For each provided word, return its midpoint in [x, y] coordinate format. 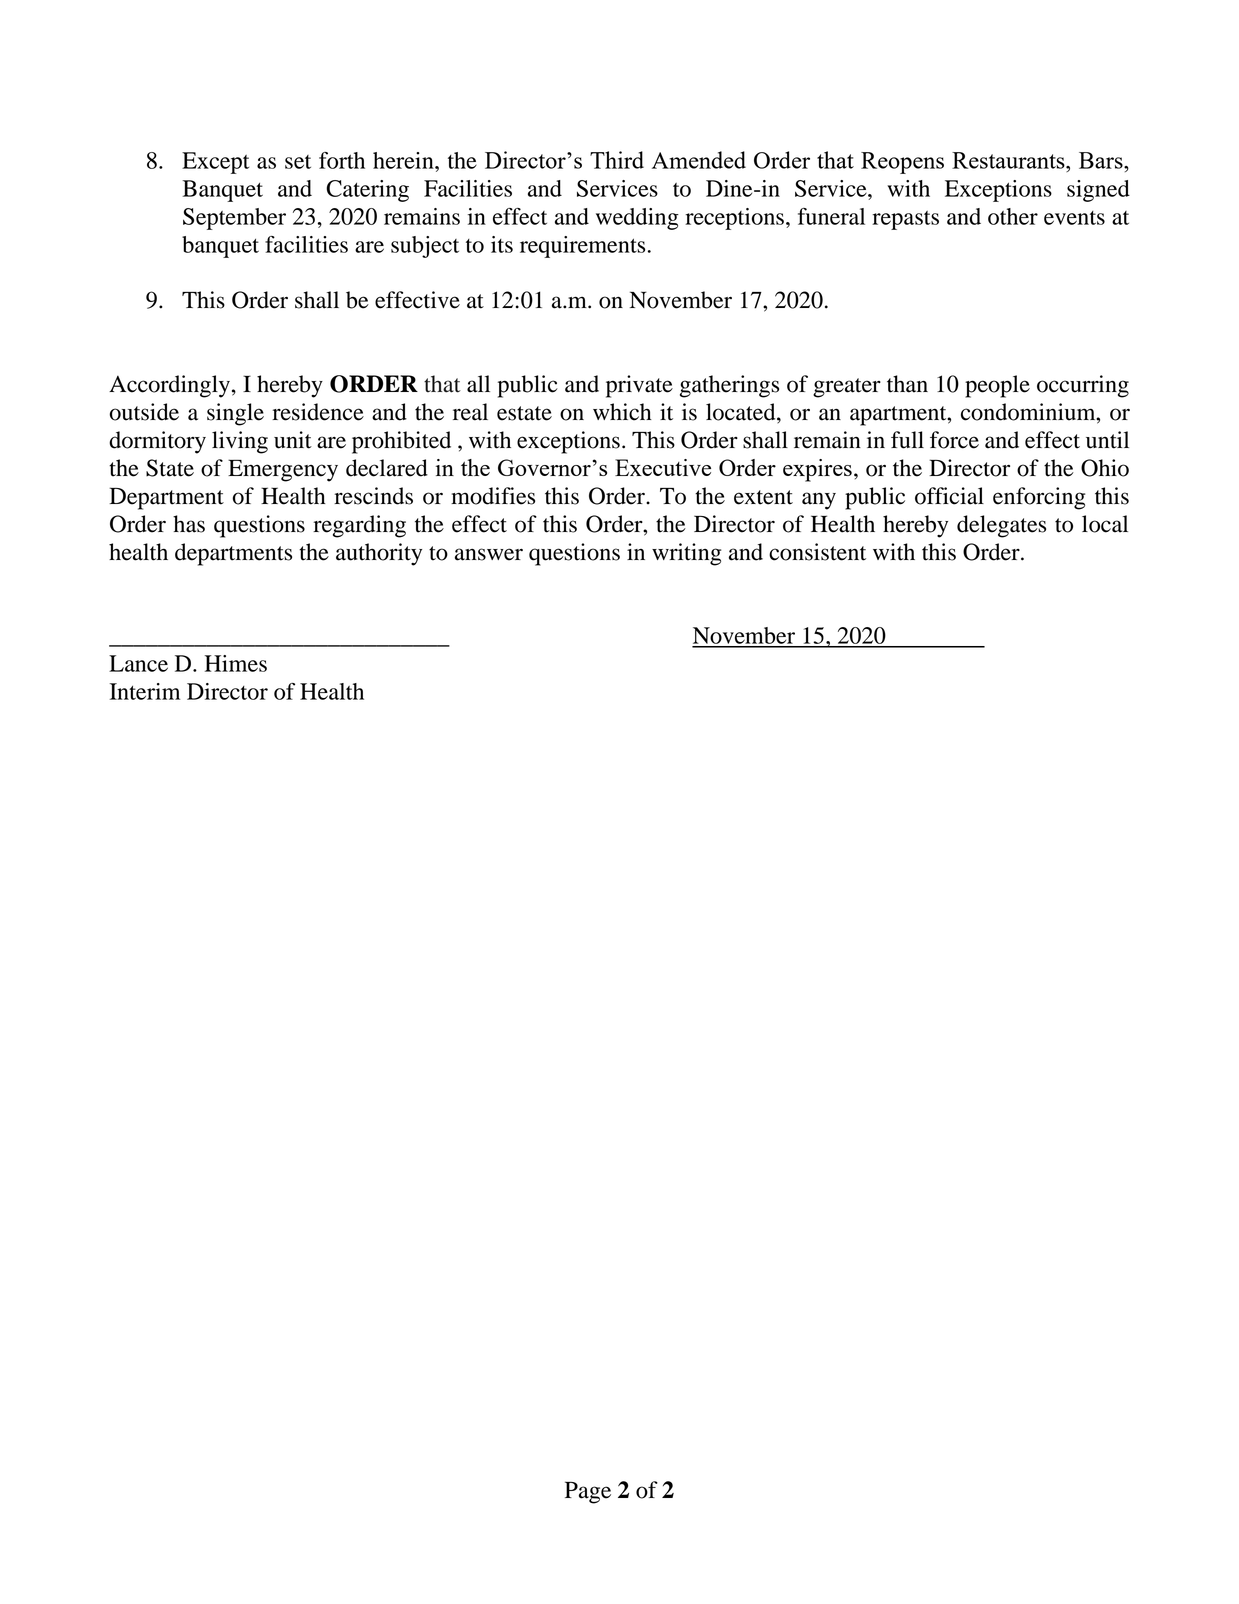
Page [588, 1492]
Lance [138, 663]
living [240, 442]
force [954, 440]
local [1105, 524]
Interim [145, 691]
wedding [637, 219]
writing [686, 554]
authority [379, 554]
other [1013, 216]
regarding [359, 526]
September [234, 219]
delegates [1001, 526]
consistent [817, 552]
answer [489, 554]
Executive [663, 467]
